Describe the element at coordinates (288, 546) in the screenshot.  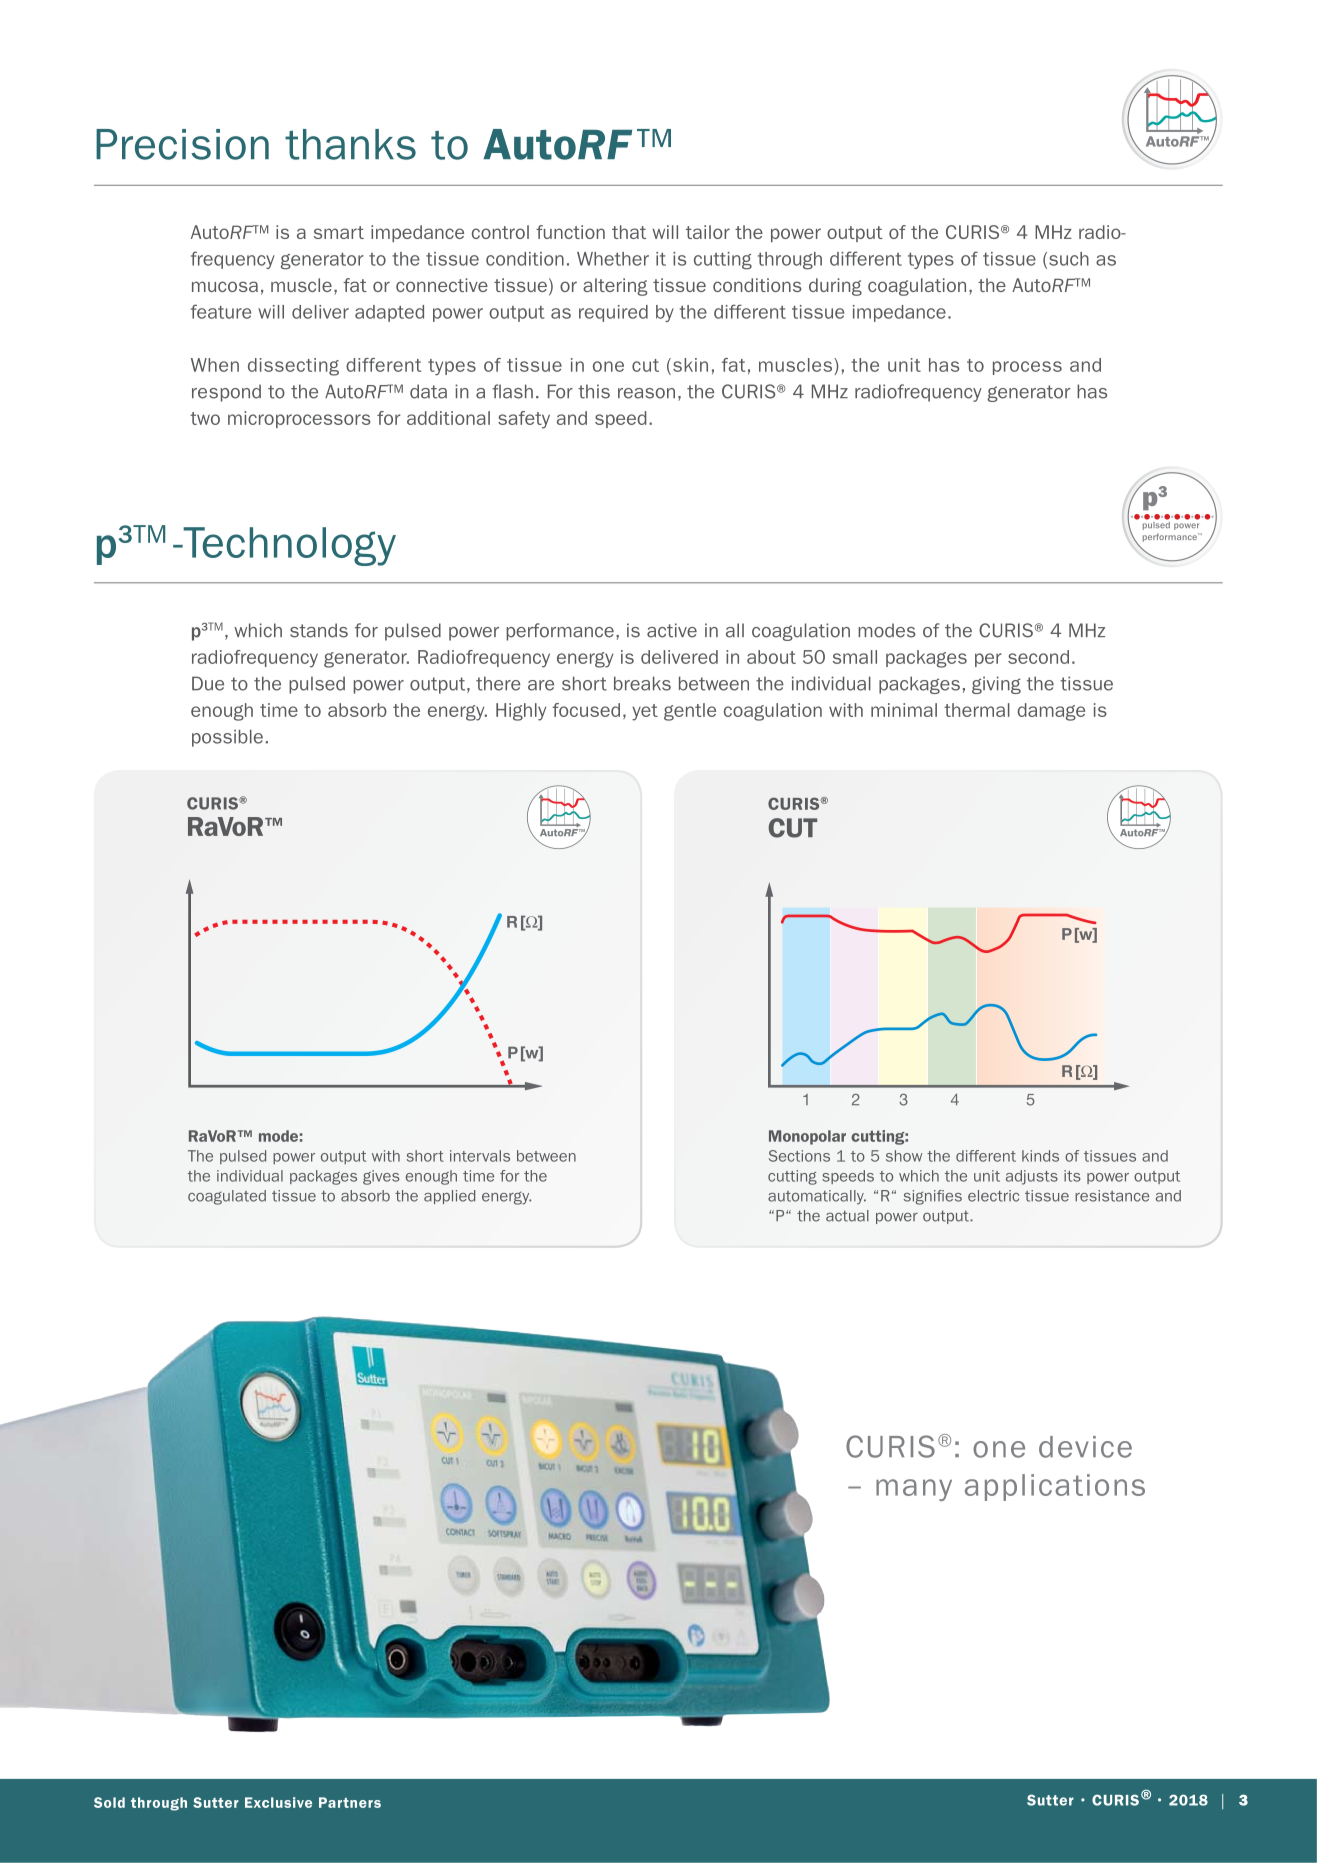
I see `Technology` at that location.
